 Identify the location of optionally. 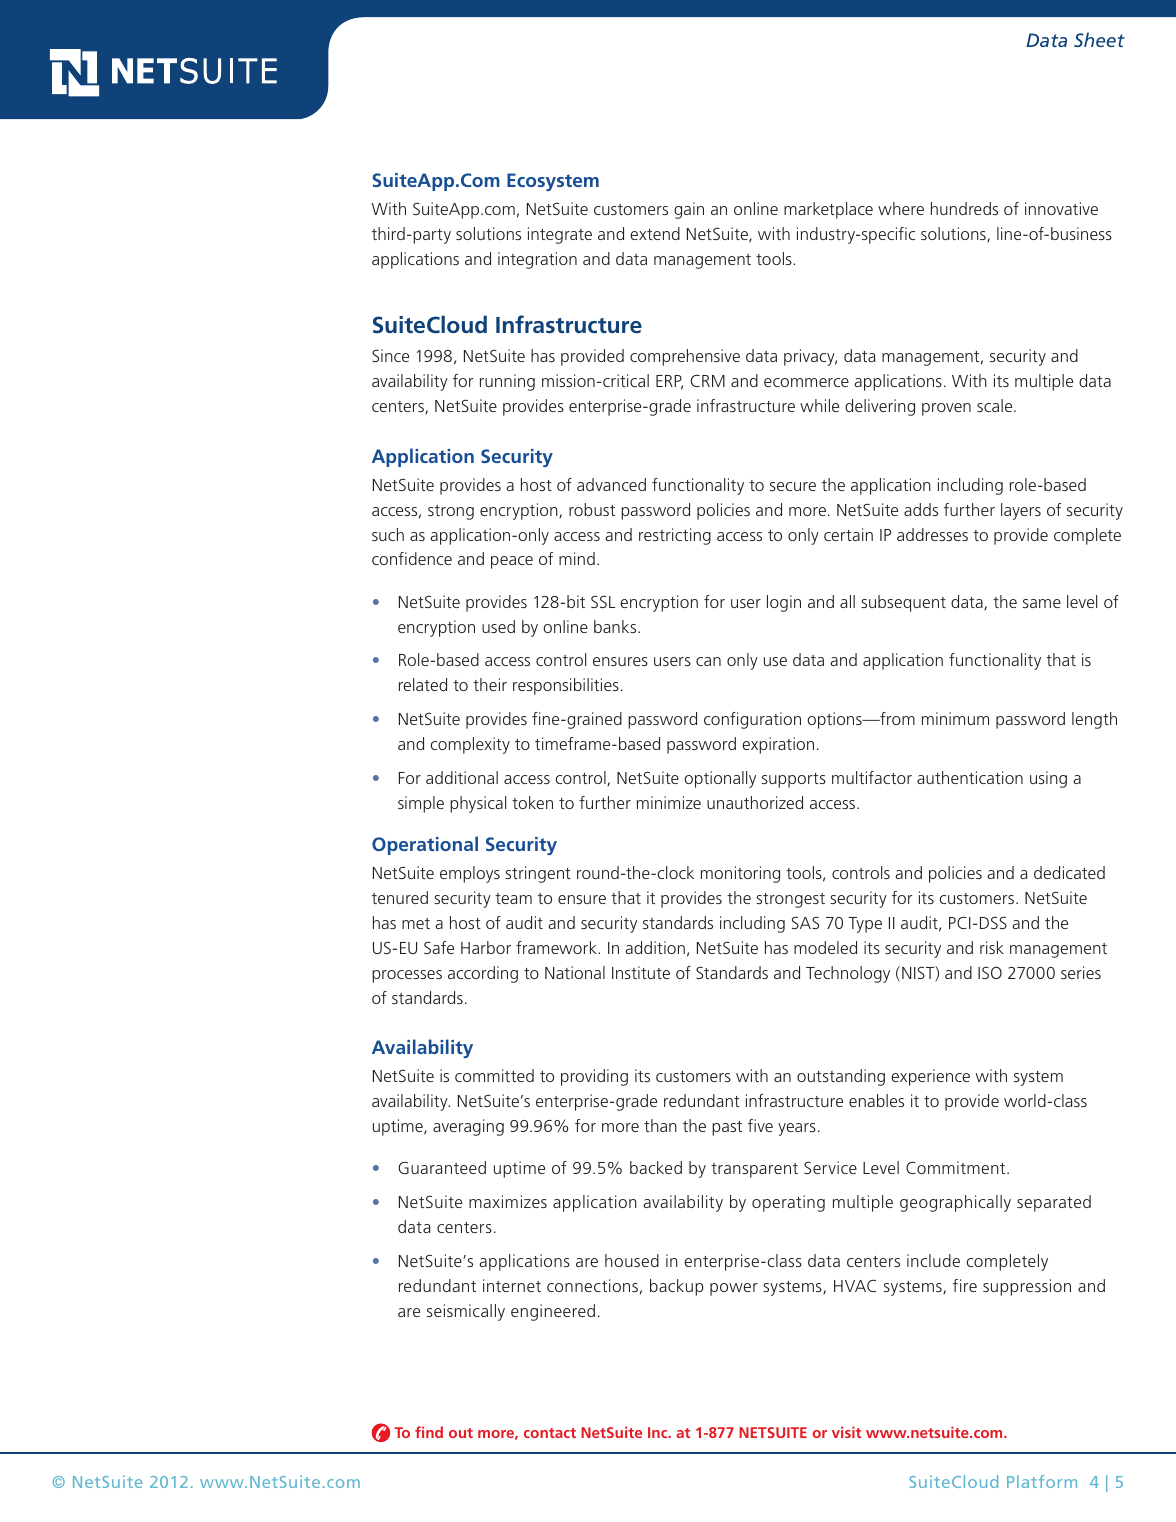
(720, 779).
